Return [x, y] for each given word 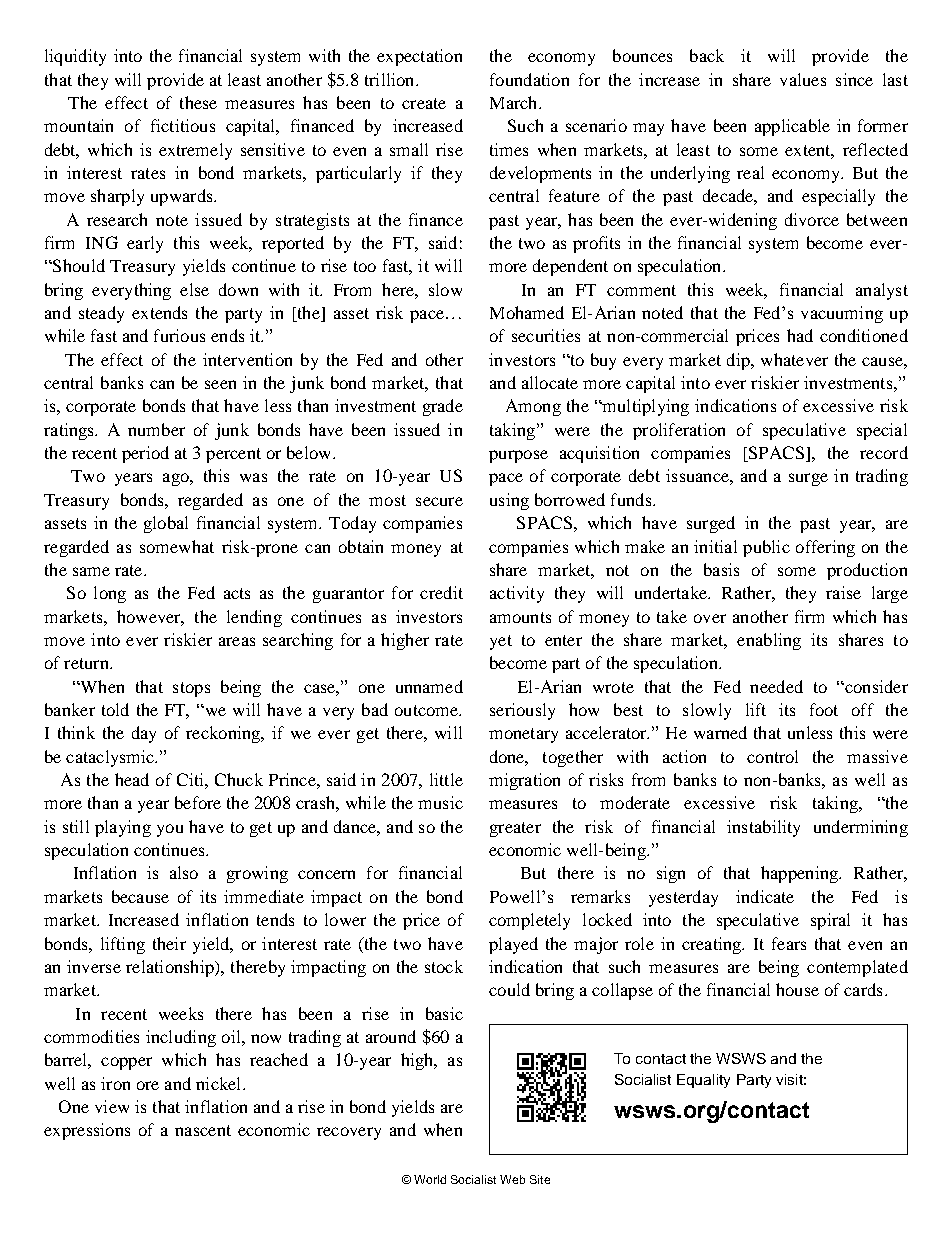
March [515, 102]
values [803, 79]
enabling [769, 641]
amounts [520, 617]
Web [512, 1179]
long [110, 594]
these [198, 102]
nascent [203, 1130]
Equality [703, 1081]
